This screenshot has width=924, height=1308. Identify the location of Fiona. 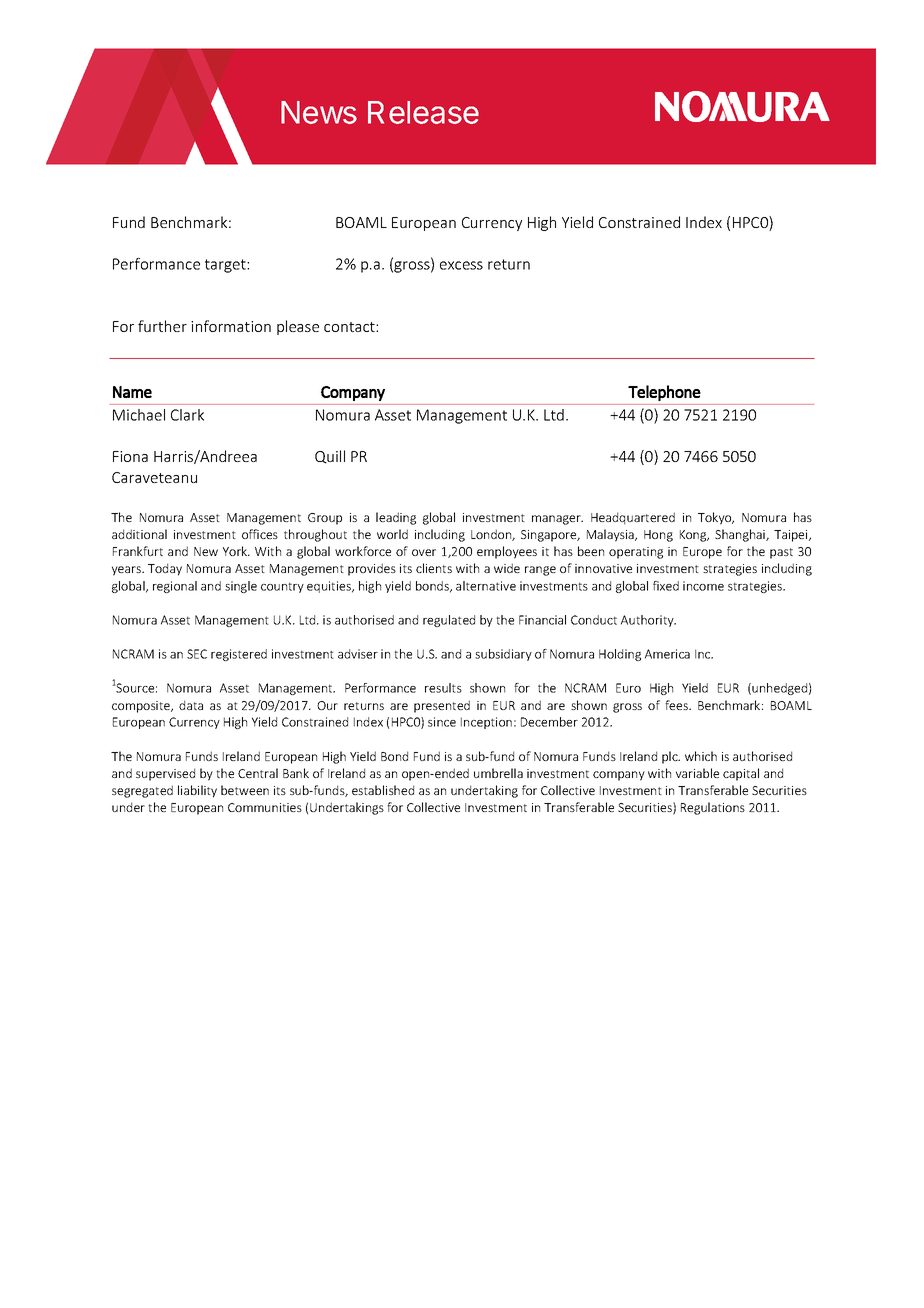
(130, 456).
